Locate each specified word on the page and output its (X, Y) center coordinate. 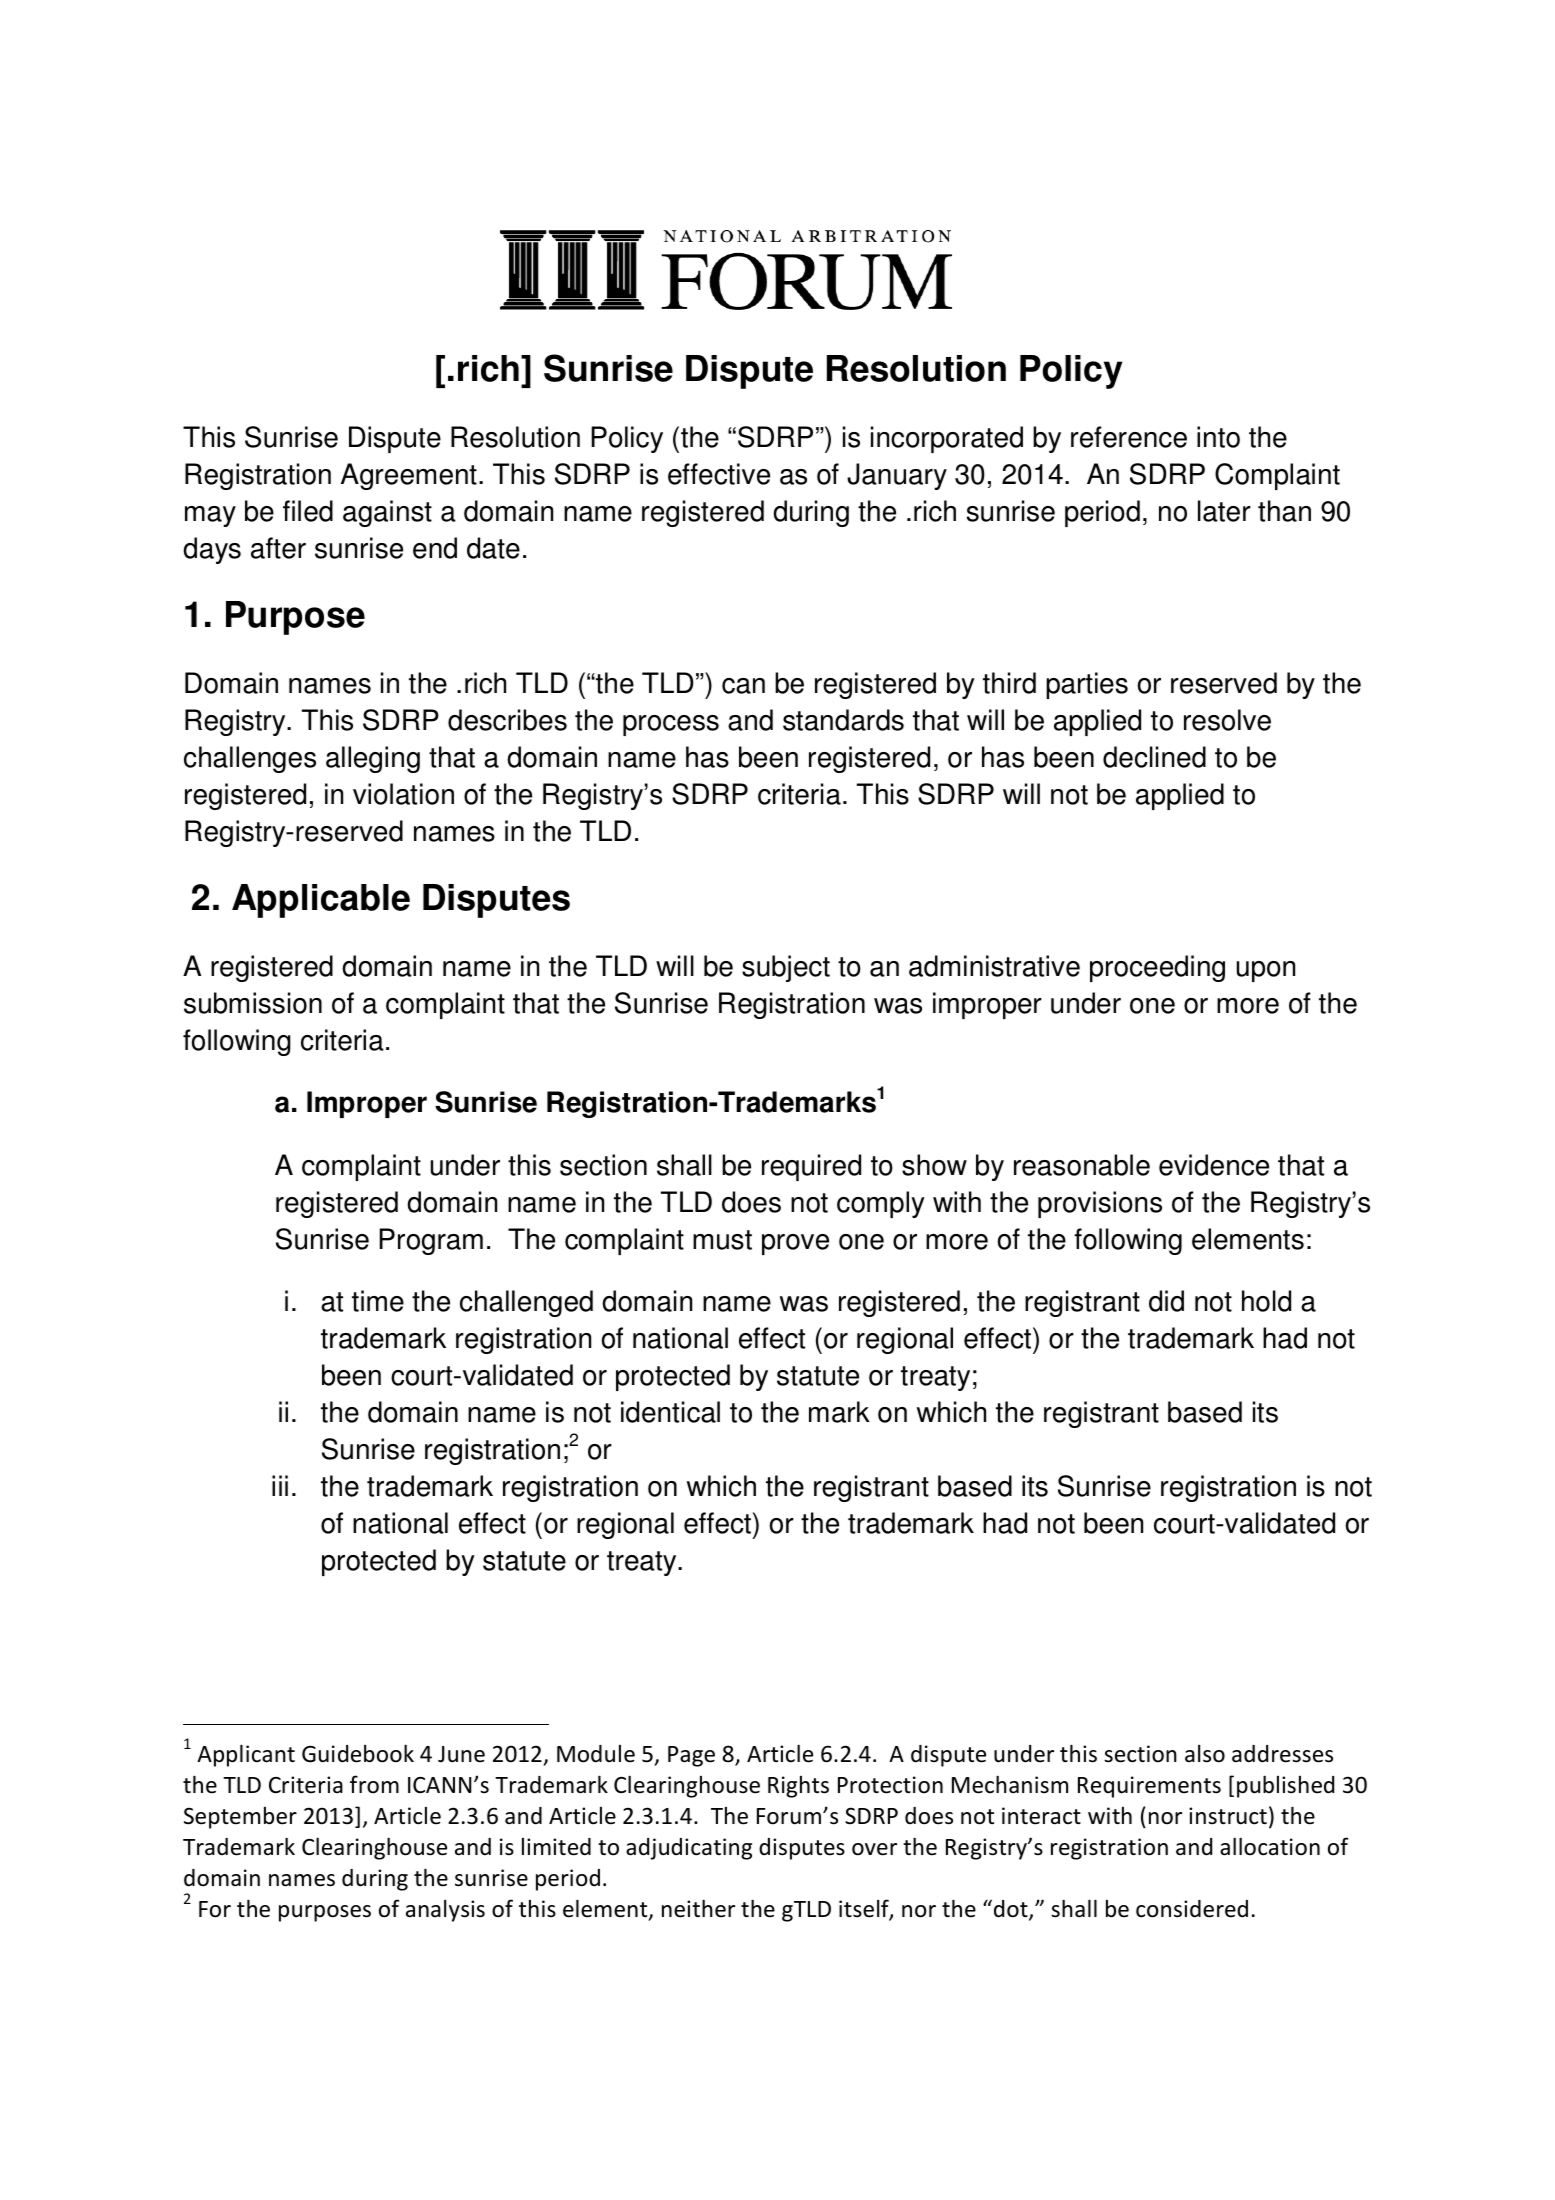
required (811, 1167)
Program (431, 1241)
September (240, 1818)
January (897, 476)
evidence (1214, 1165)
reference (1129, 437)
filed (308, 511)
